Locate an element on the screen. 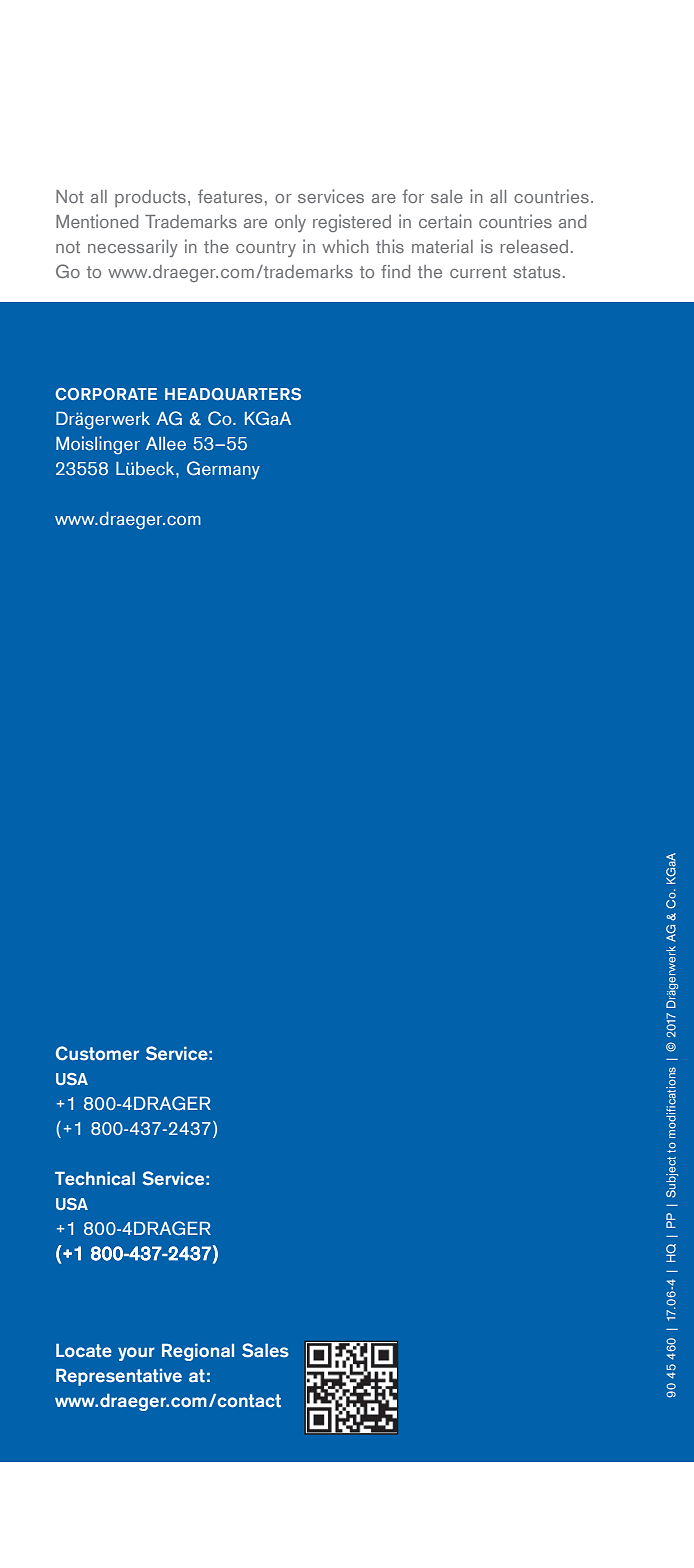 This screenshot has width=694, height=1568. Germany is located at coordinates (223, 470).
